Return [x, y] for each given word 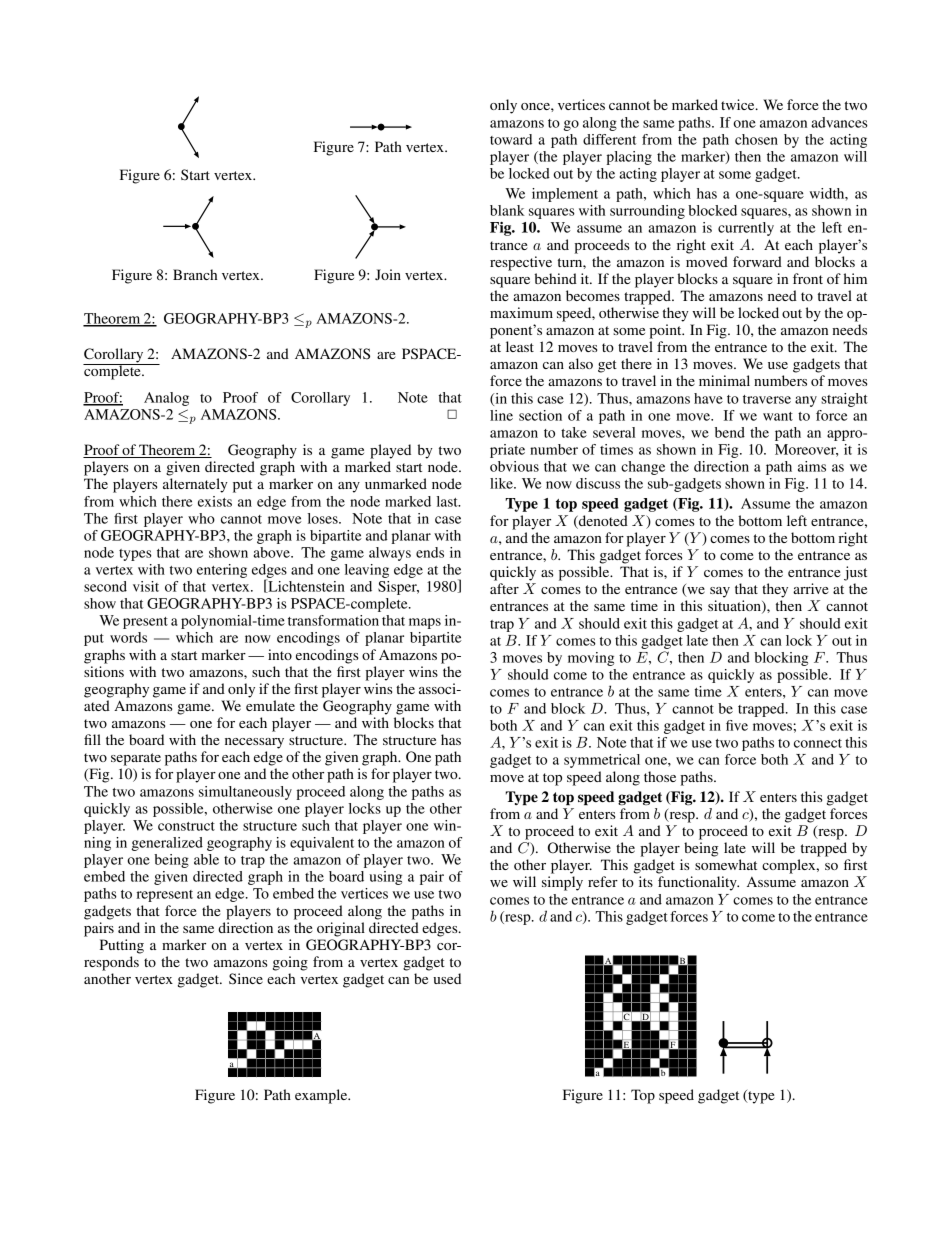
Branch [195, 274]
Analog [166, 399]
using [385, 878]
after [504, 588]
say [720, 592]
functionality [698, 883]
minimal [724, 380]
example [322, 1096]
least [520, 346]
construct [186, 826]
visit [146, 586]
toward [511, 139]
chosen [756, 139]
